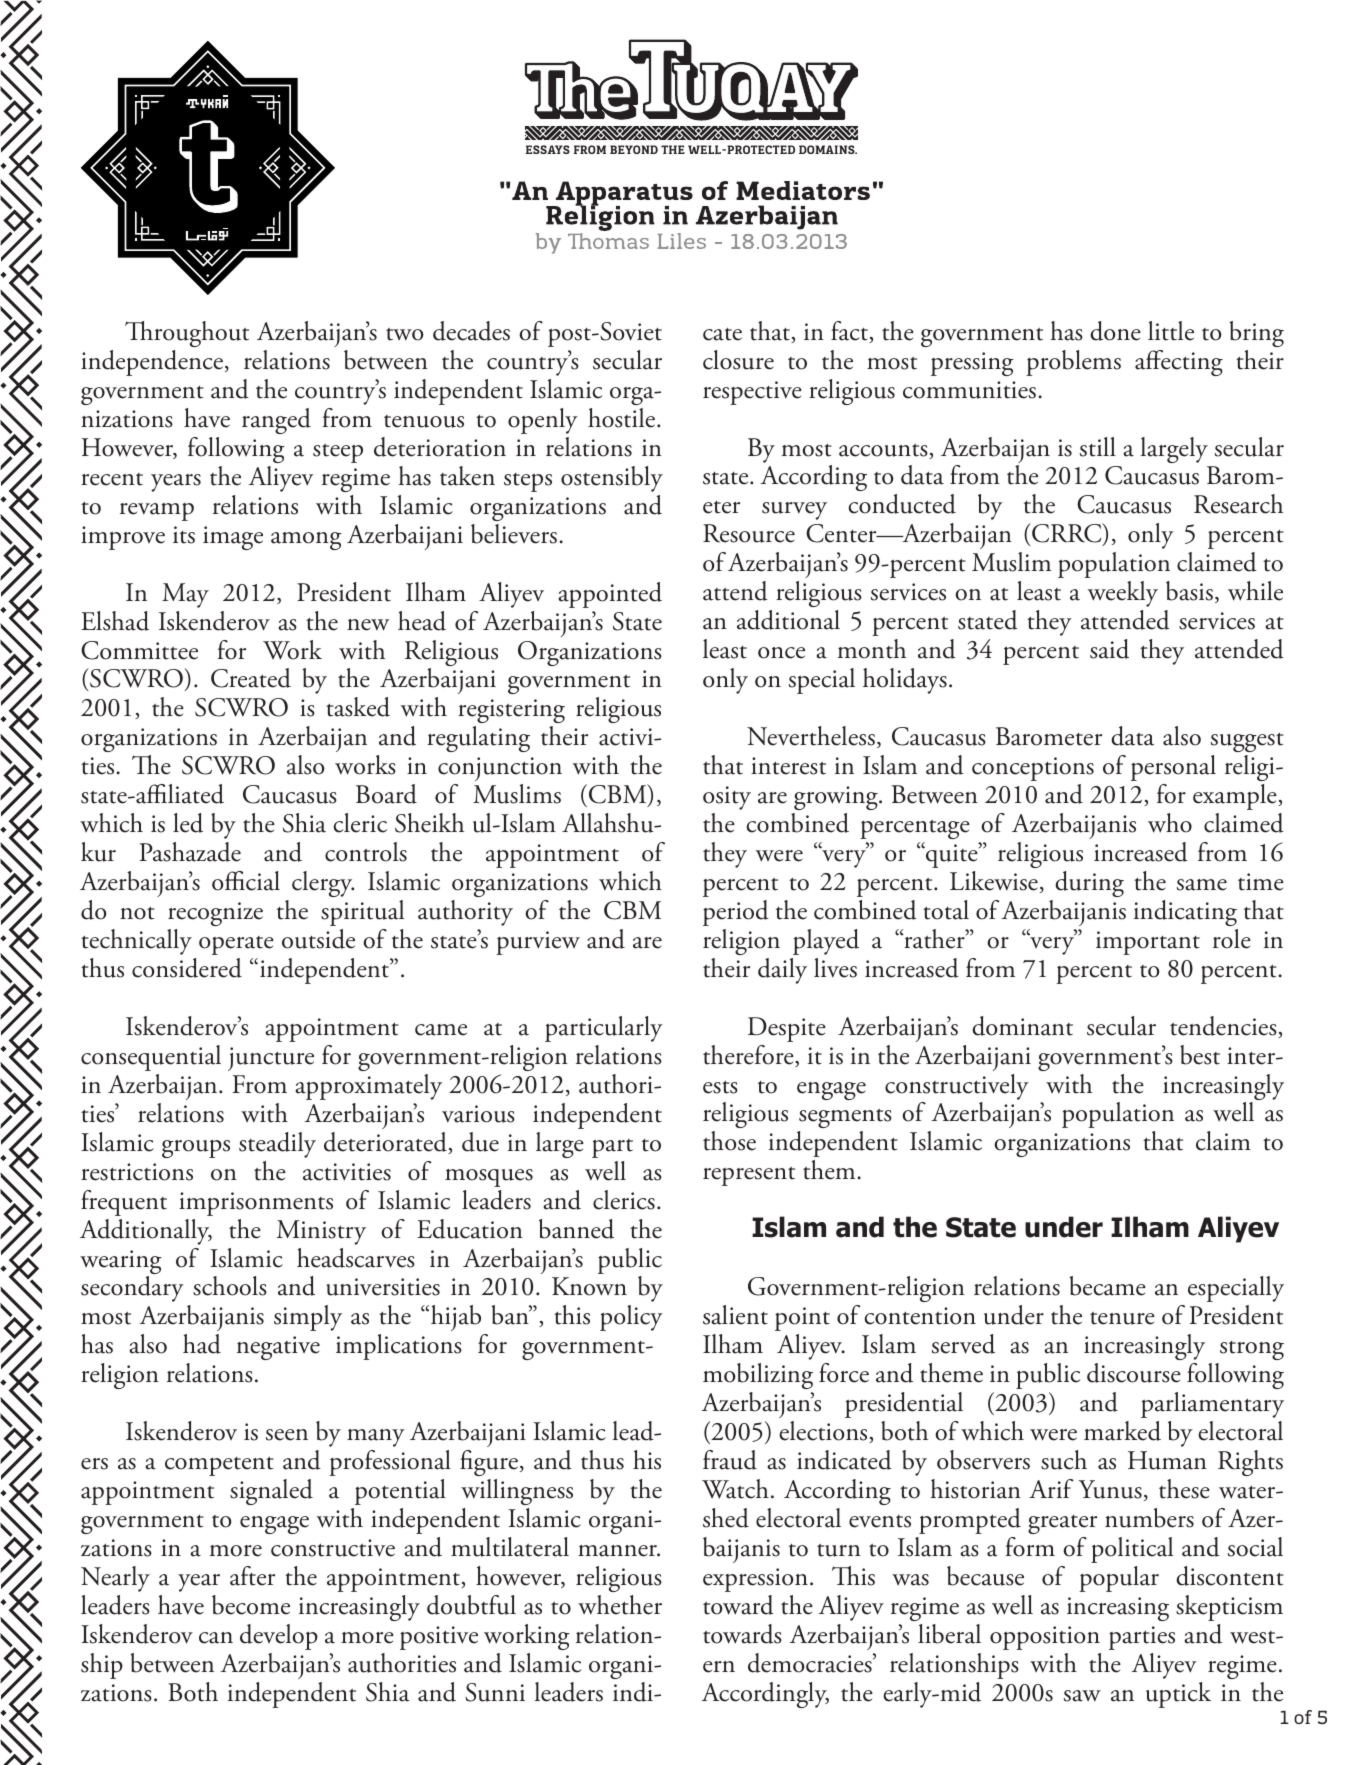 This screenshot has width=1364, height=1765. Describe the element at coordinates (251, 678) in the screenshot. I see `Created` at that location.
